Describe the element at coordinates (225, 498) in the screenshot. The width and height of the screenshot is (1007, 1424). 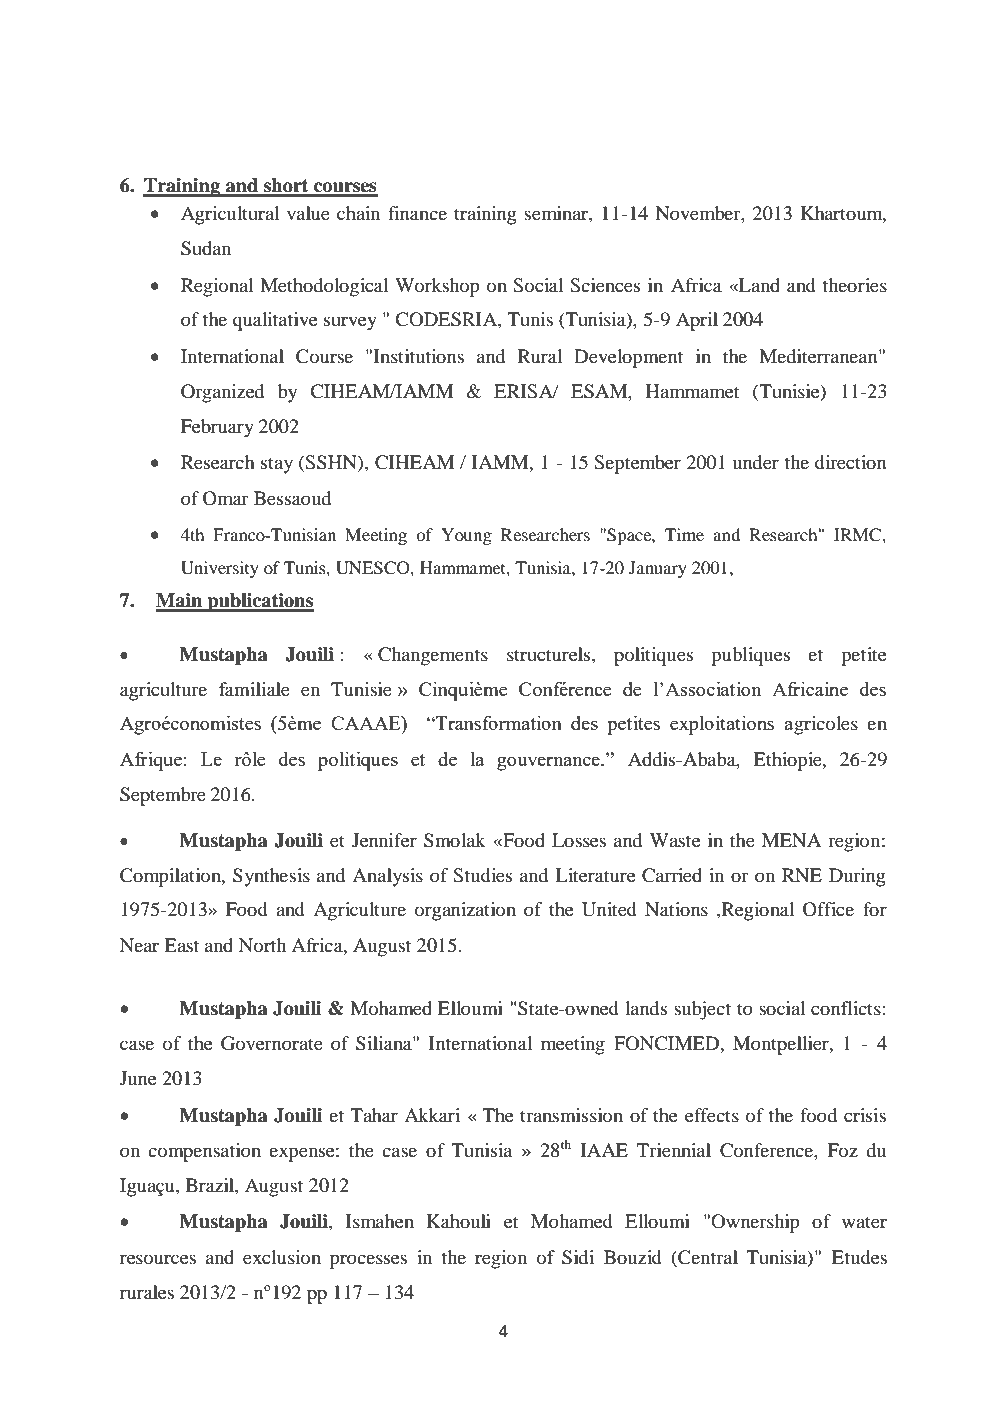
I see `Omar` at that location.
